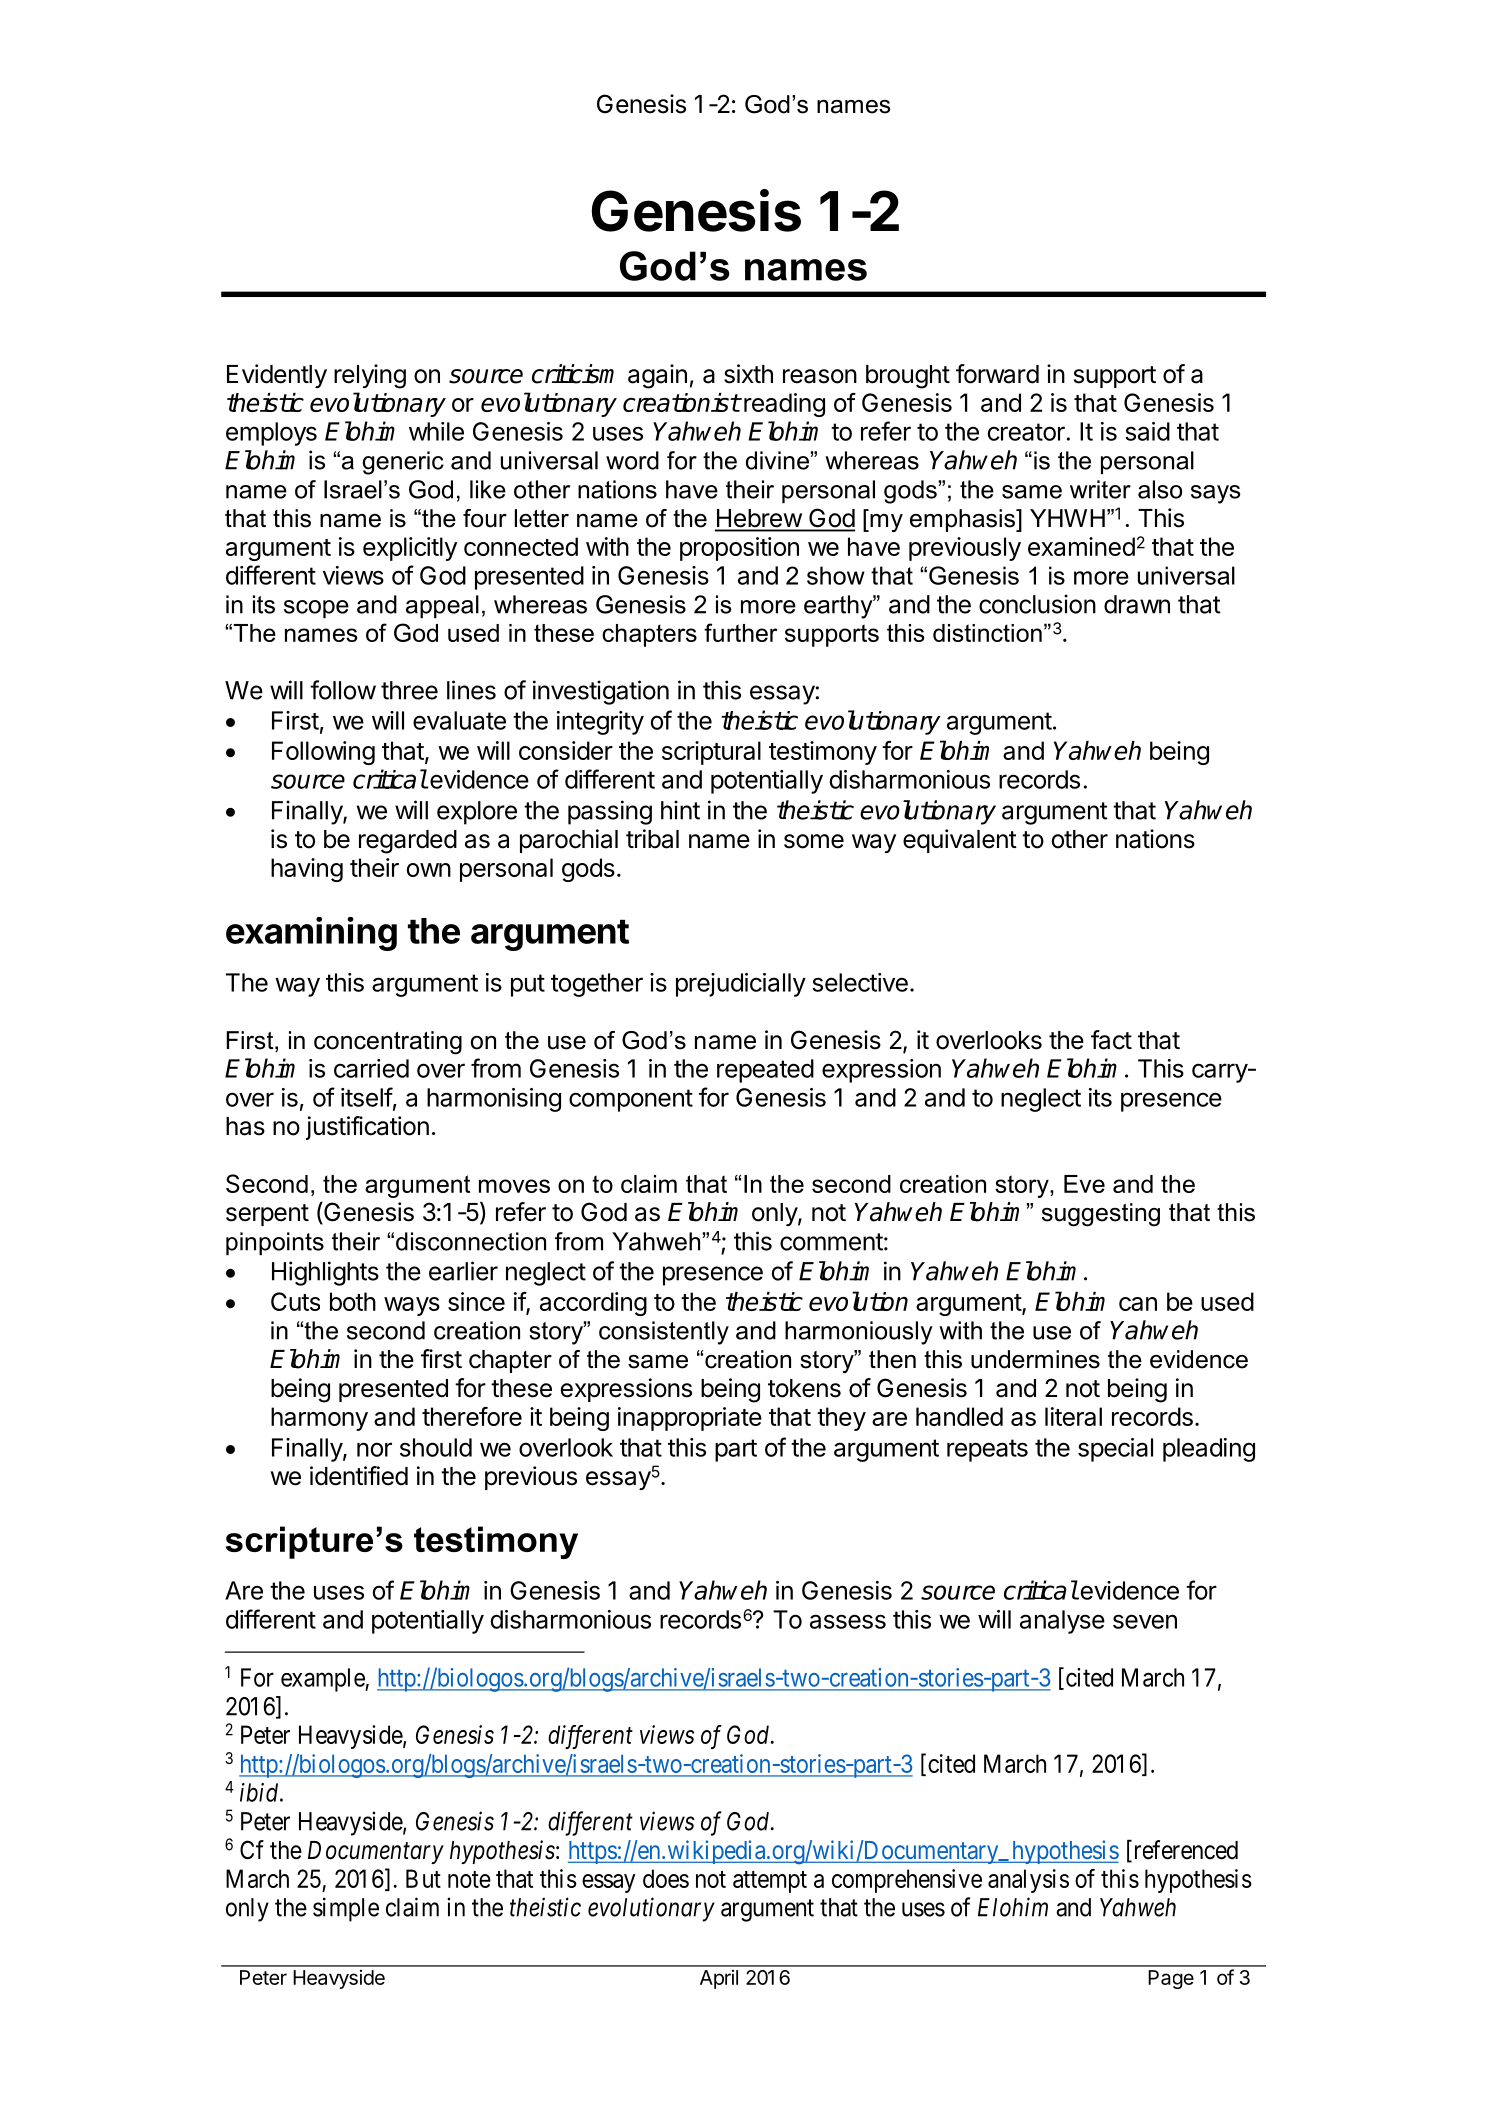 This image has height=2102, width=1487. What do you see at coordinates (719, 1979) in the image?
I see `April` at bounding box center [719, 1979].
